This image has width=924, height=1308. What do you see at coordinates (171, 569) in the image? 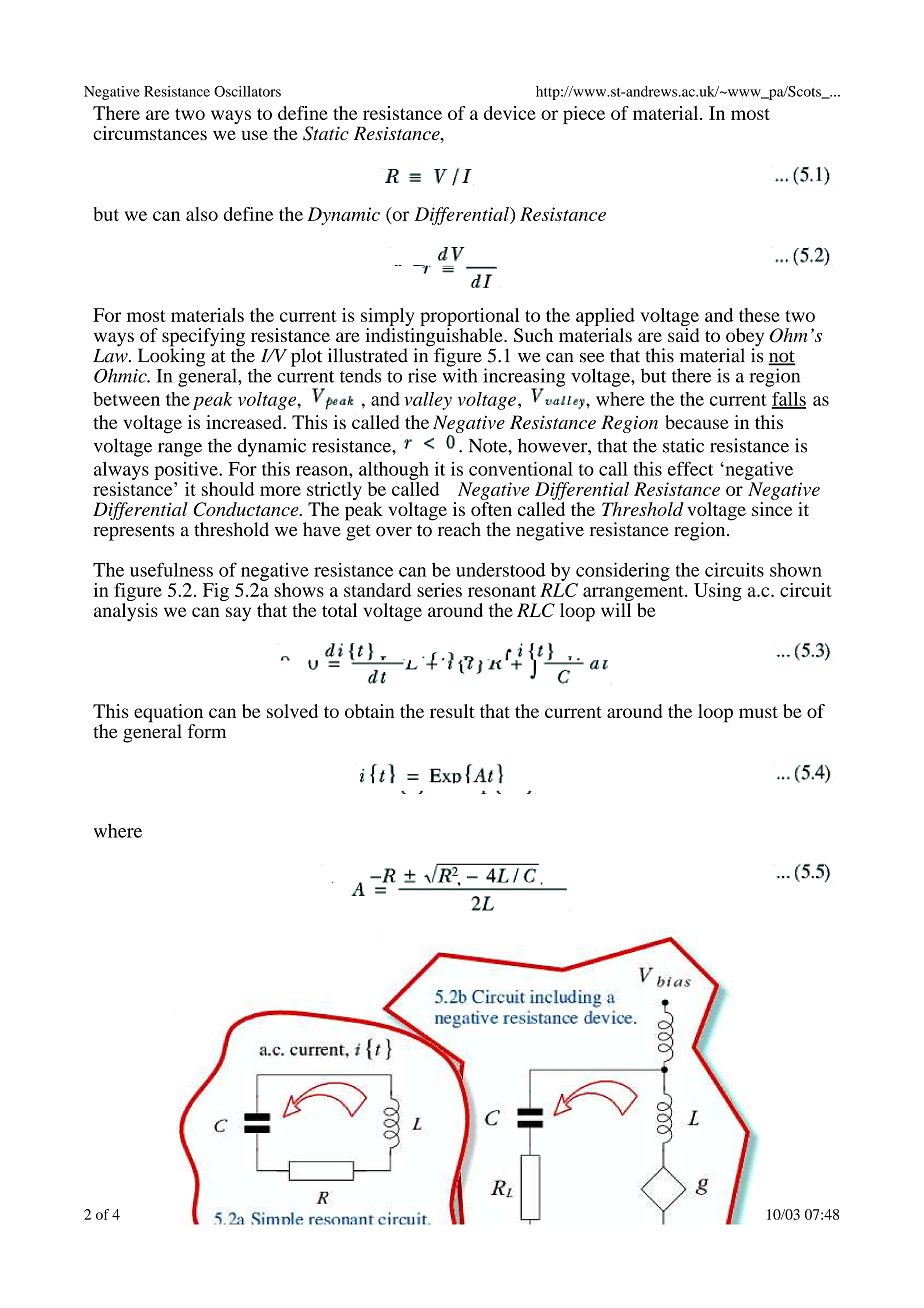
I see `usefulness` at bounding box center [171, 569].
